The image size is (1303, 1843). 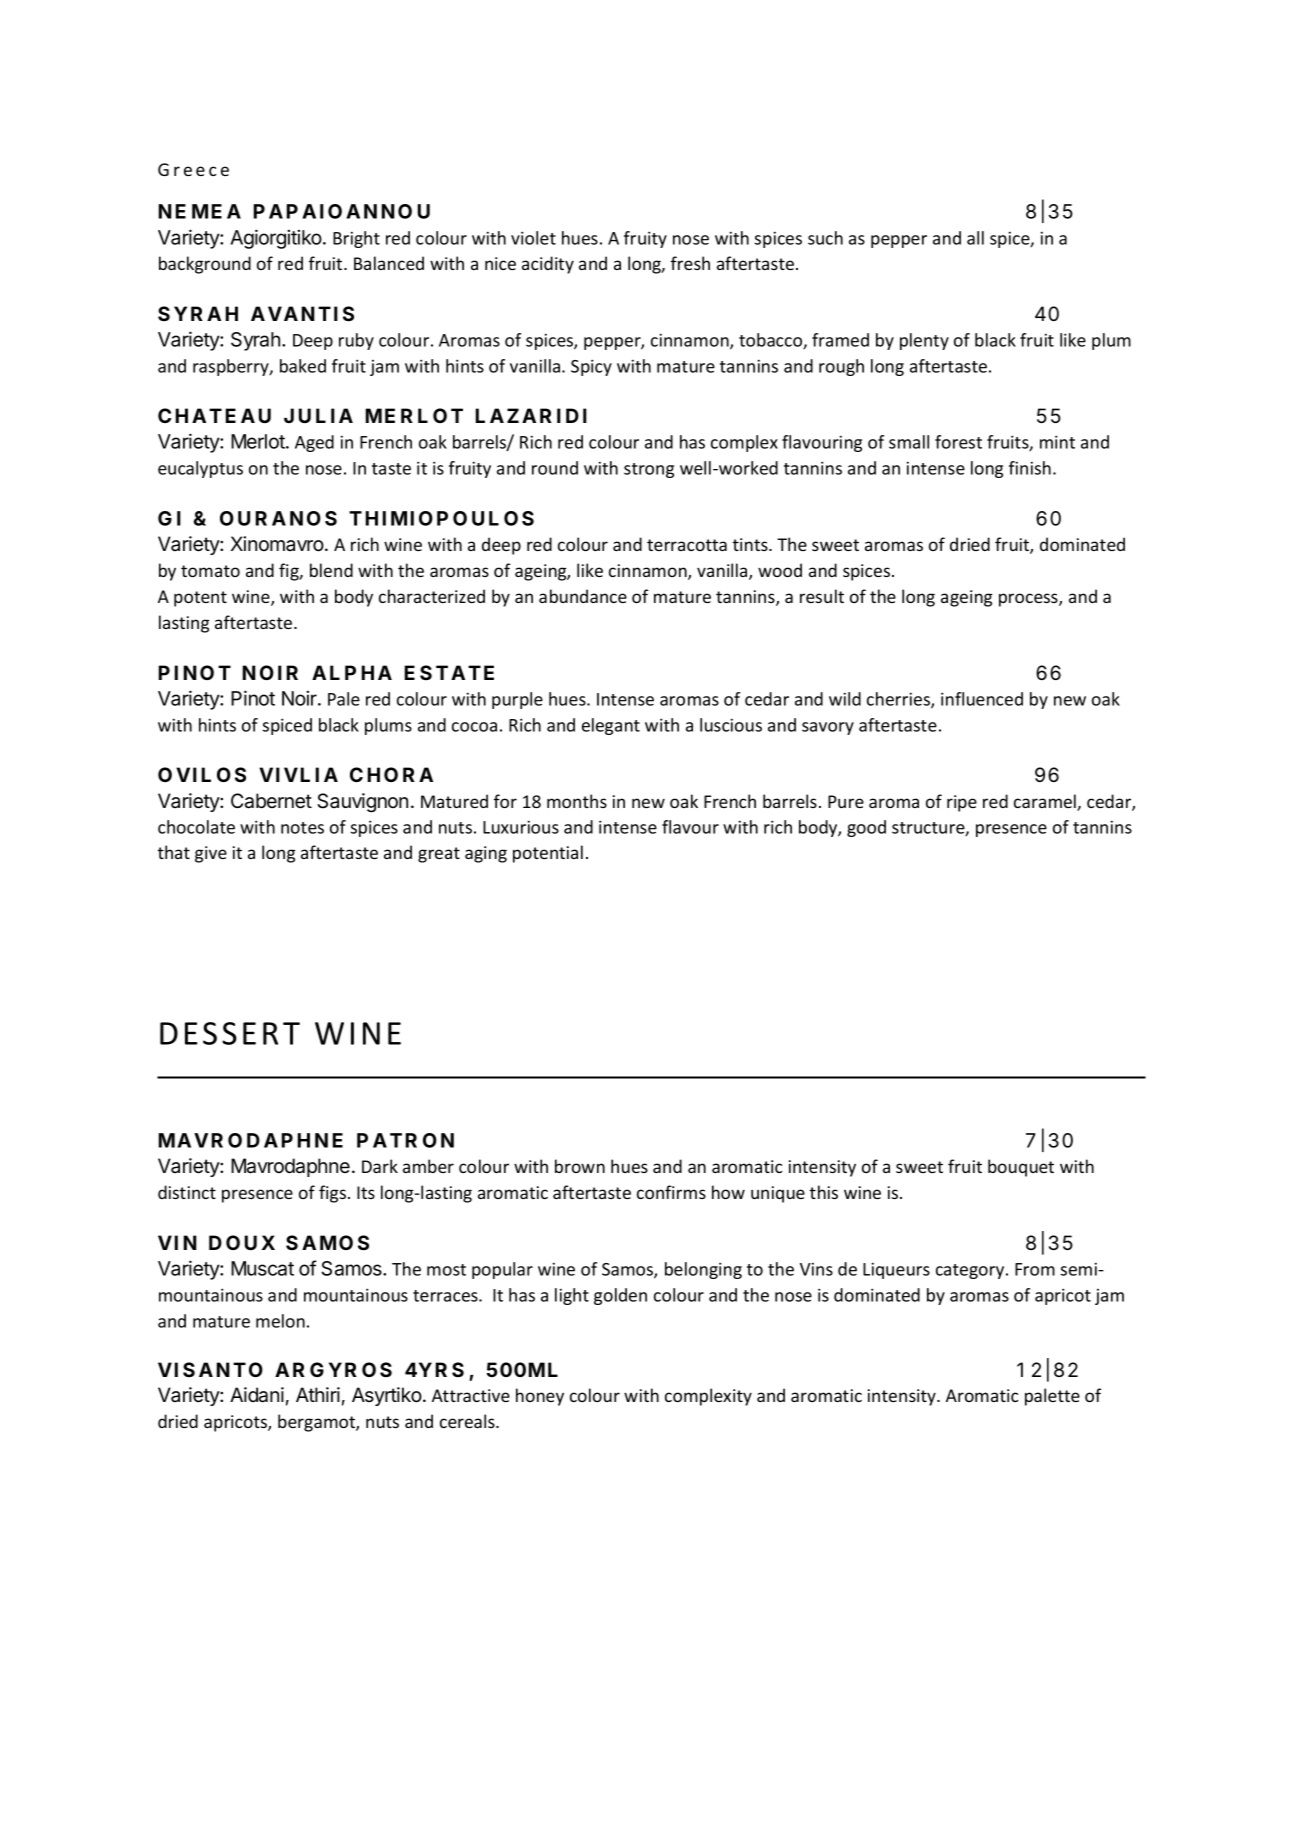 What do you see at coordinates (314, 443) in the document?
I see `Aged` at bounding box center [314, 443].
